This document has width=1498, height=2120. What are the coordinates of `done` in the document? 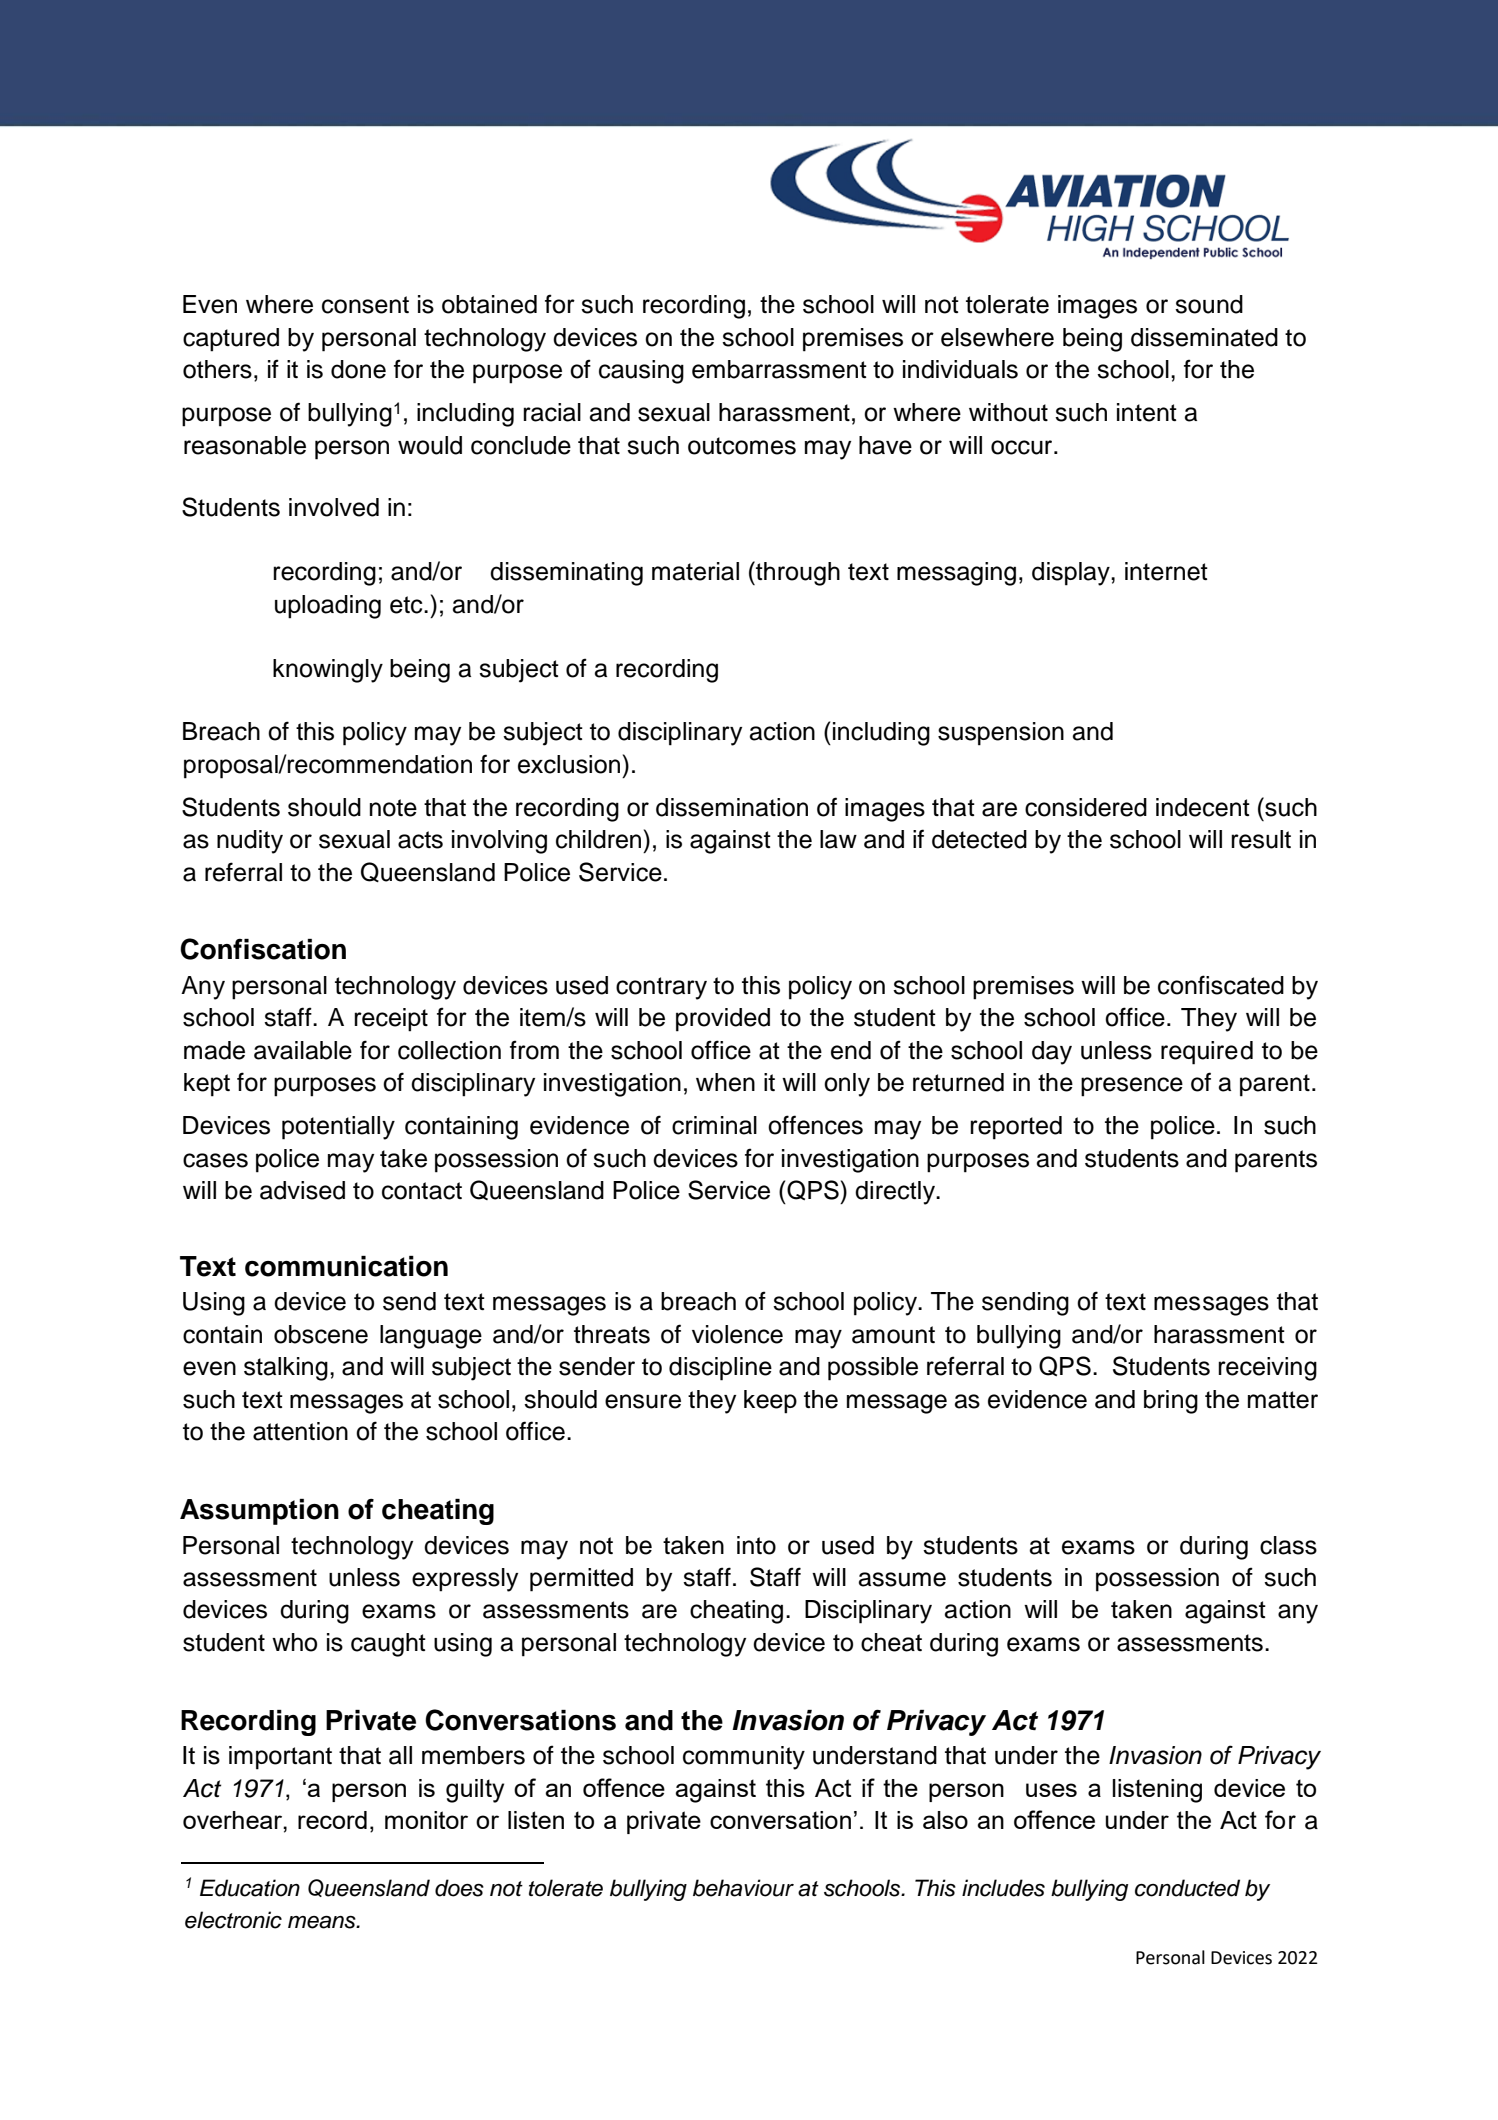 It's located at (358, 369).
